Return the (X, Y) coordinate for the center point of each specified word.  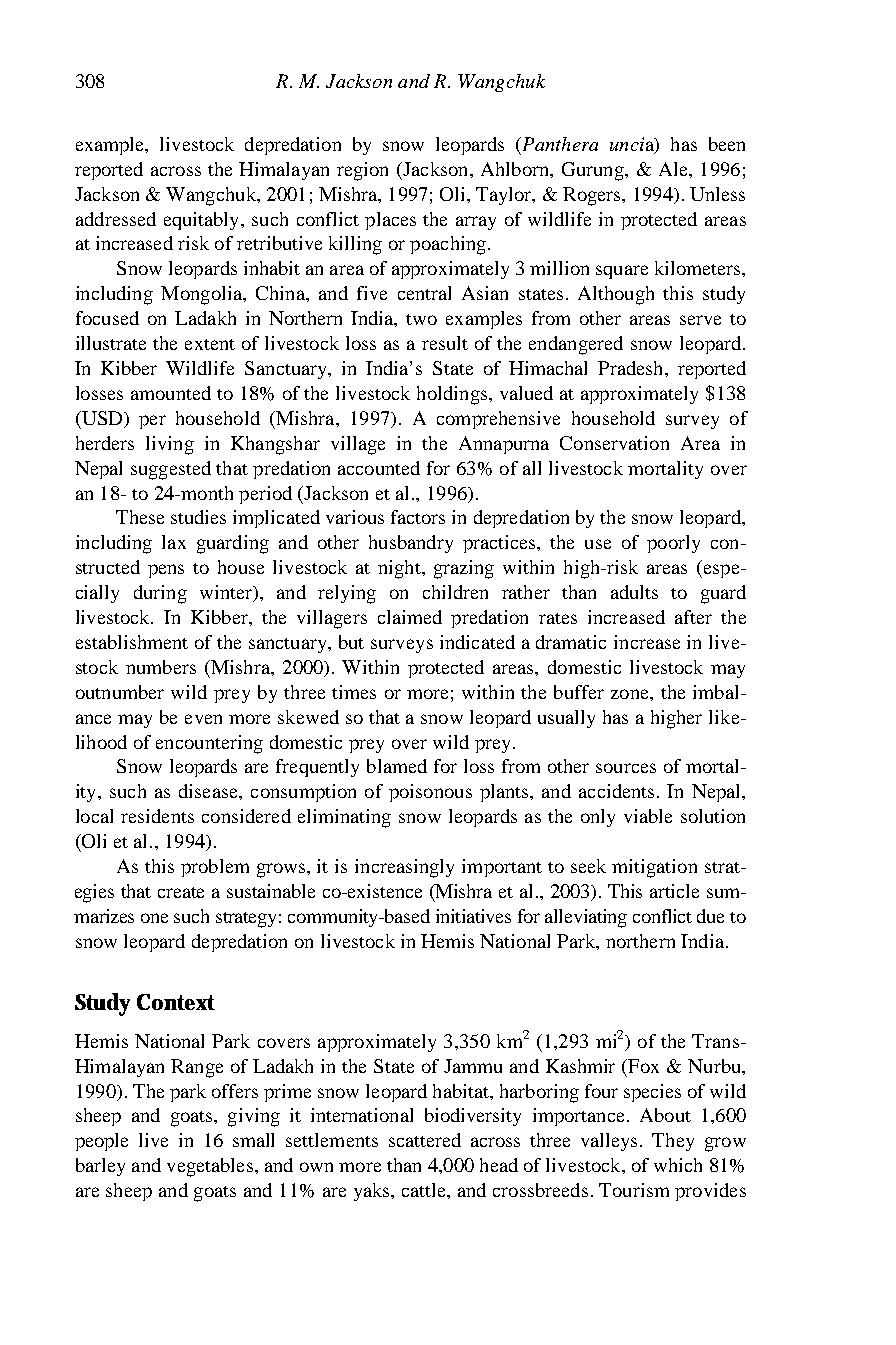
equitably (203, 221)
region (362, 171)
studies (198, 517)
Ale (674, 169)
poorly (673, 544)
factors (418, 517)
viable (648, 816)
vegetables (210, 1167)
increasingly (404, 868)
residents (157, 816)
